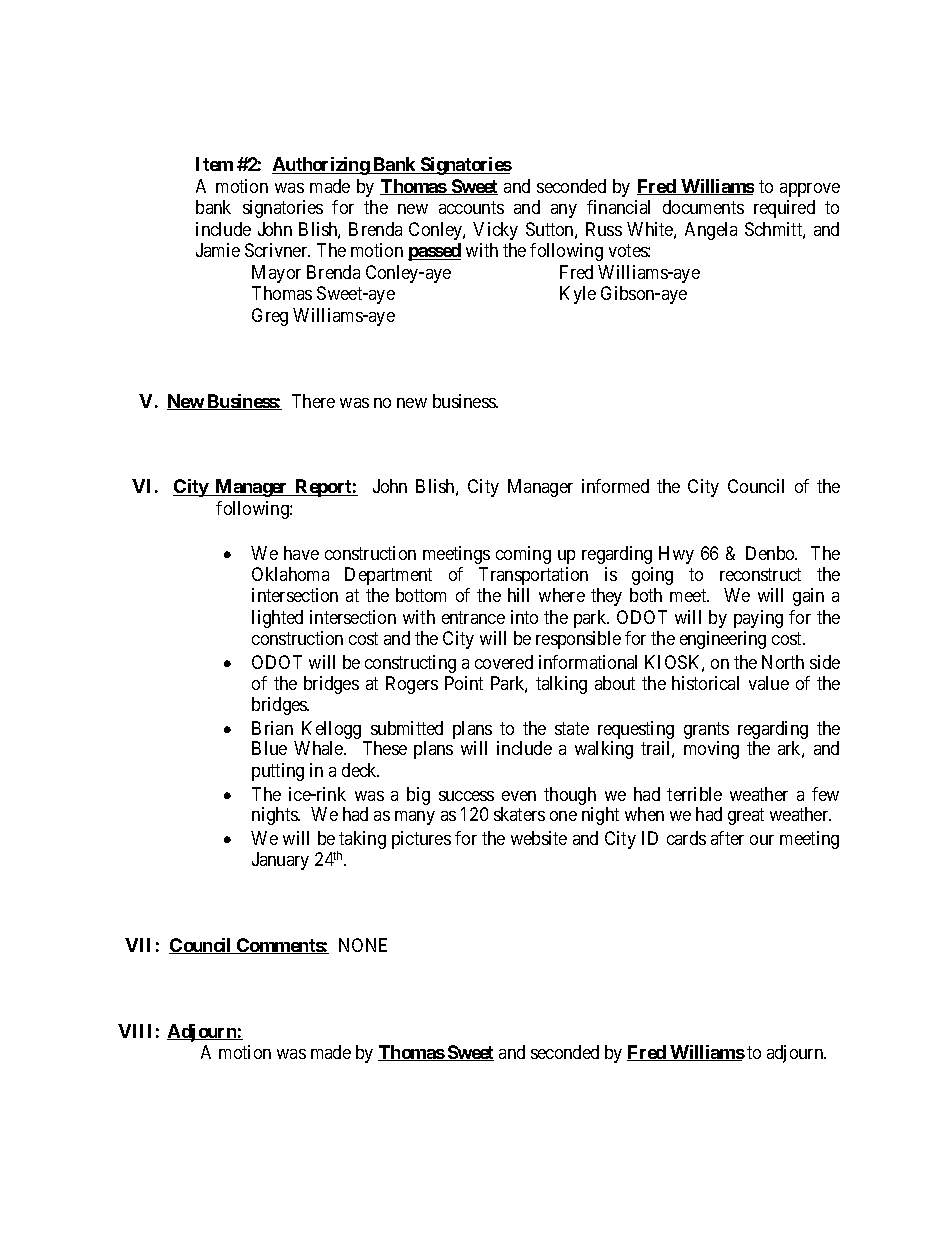  I want to click on Greg, so click(270, 317).
